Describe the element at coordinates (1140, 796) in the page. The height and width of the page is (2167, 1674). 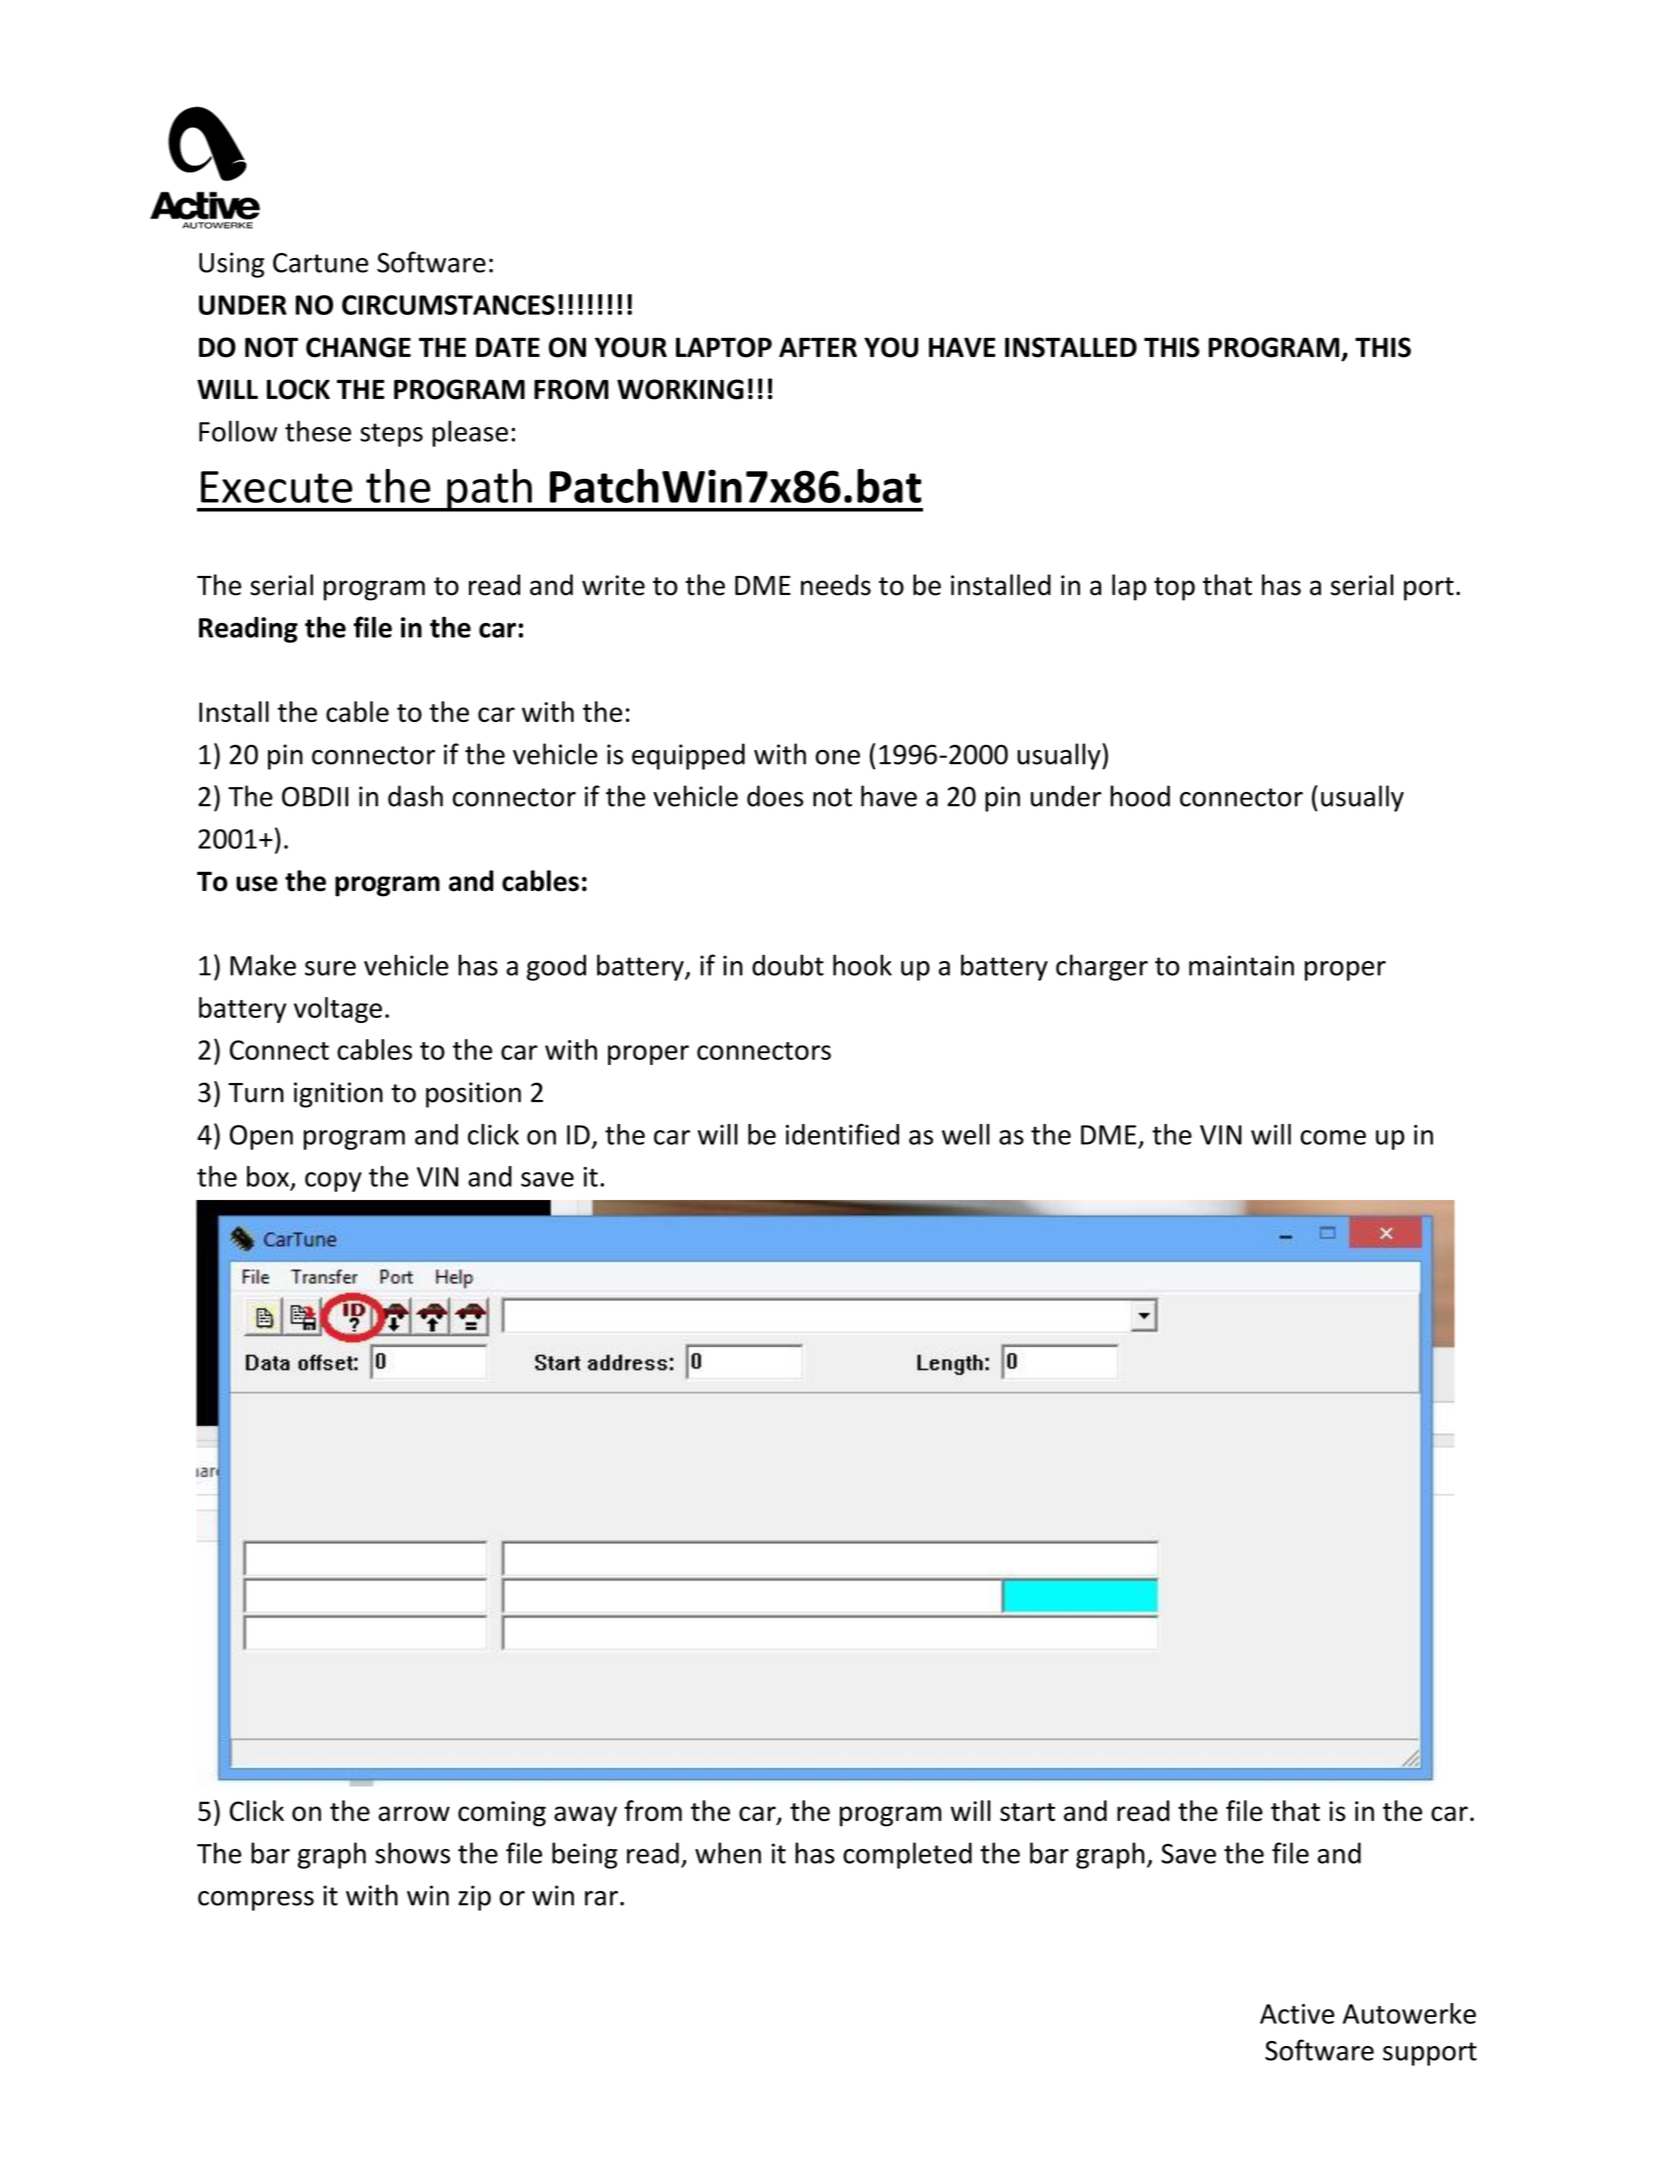
I see `hood` at that location.
